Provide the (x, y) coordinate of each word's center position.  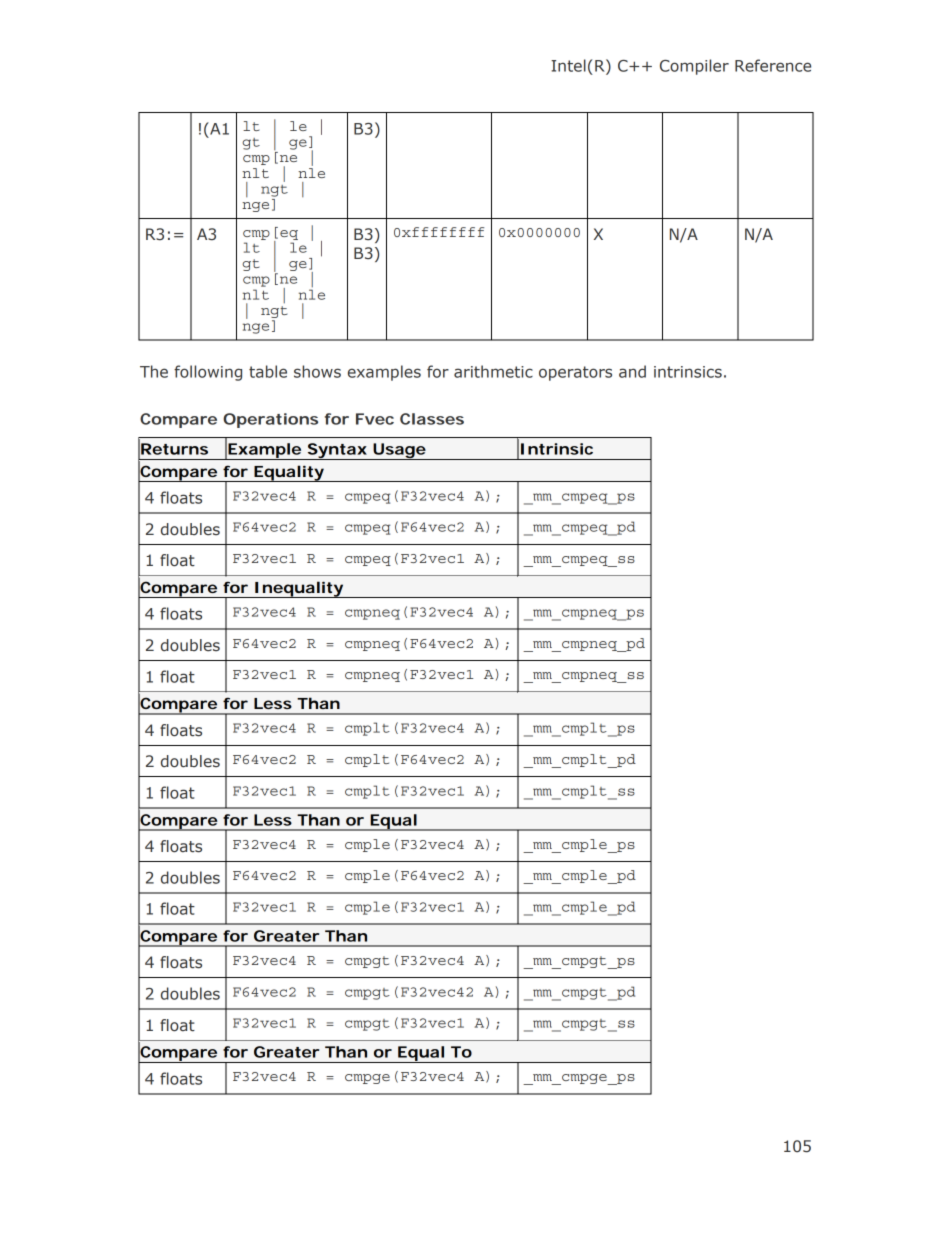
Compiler (694, 67)
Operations (270, 420)
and (632, 371)
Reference (773, 65)
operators (575, 373)
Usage (399, 451)
